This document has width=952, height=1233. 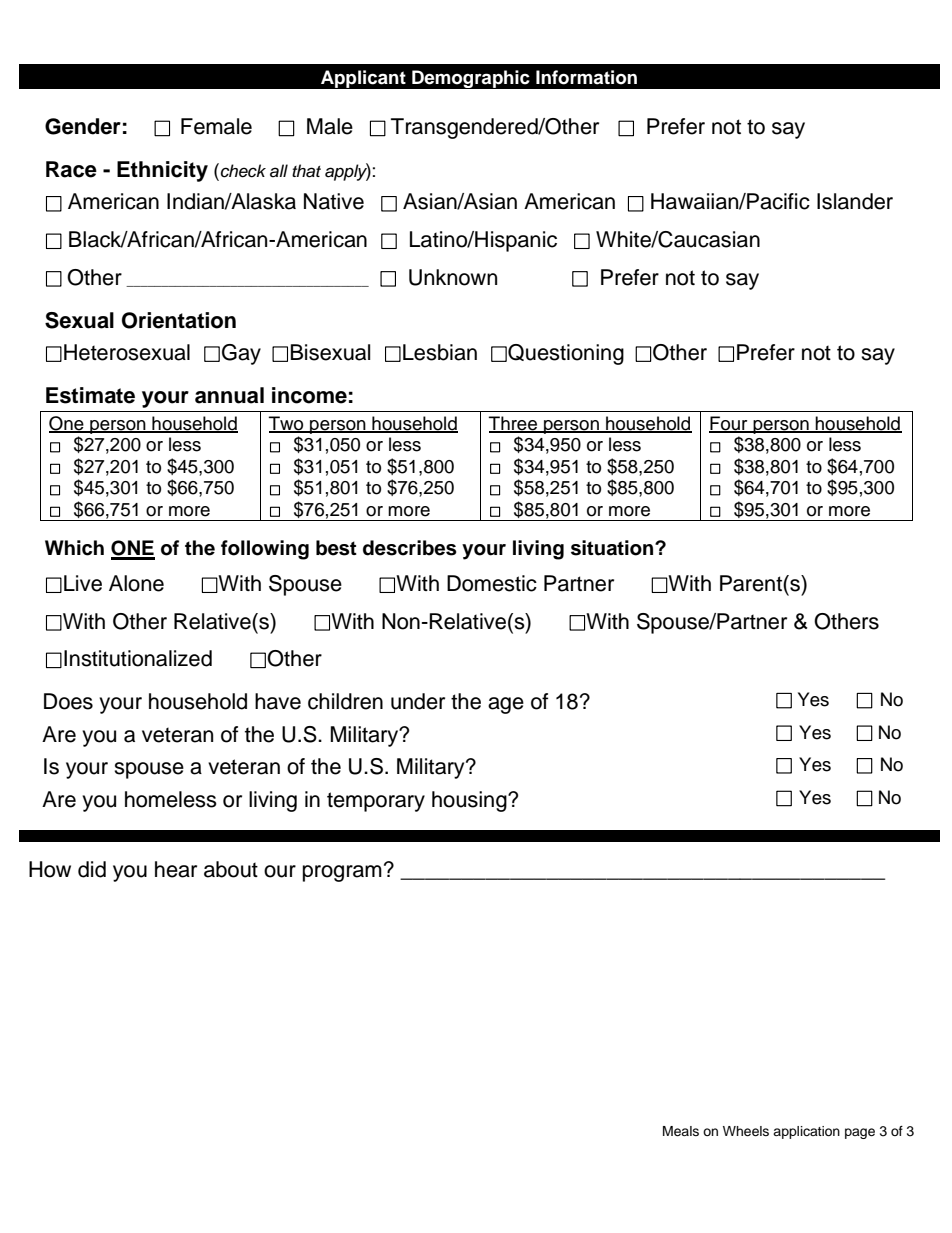 I want to click on Ethnicity, so click(x=162, y=171).
